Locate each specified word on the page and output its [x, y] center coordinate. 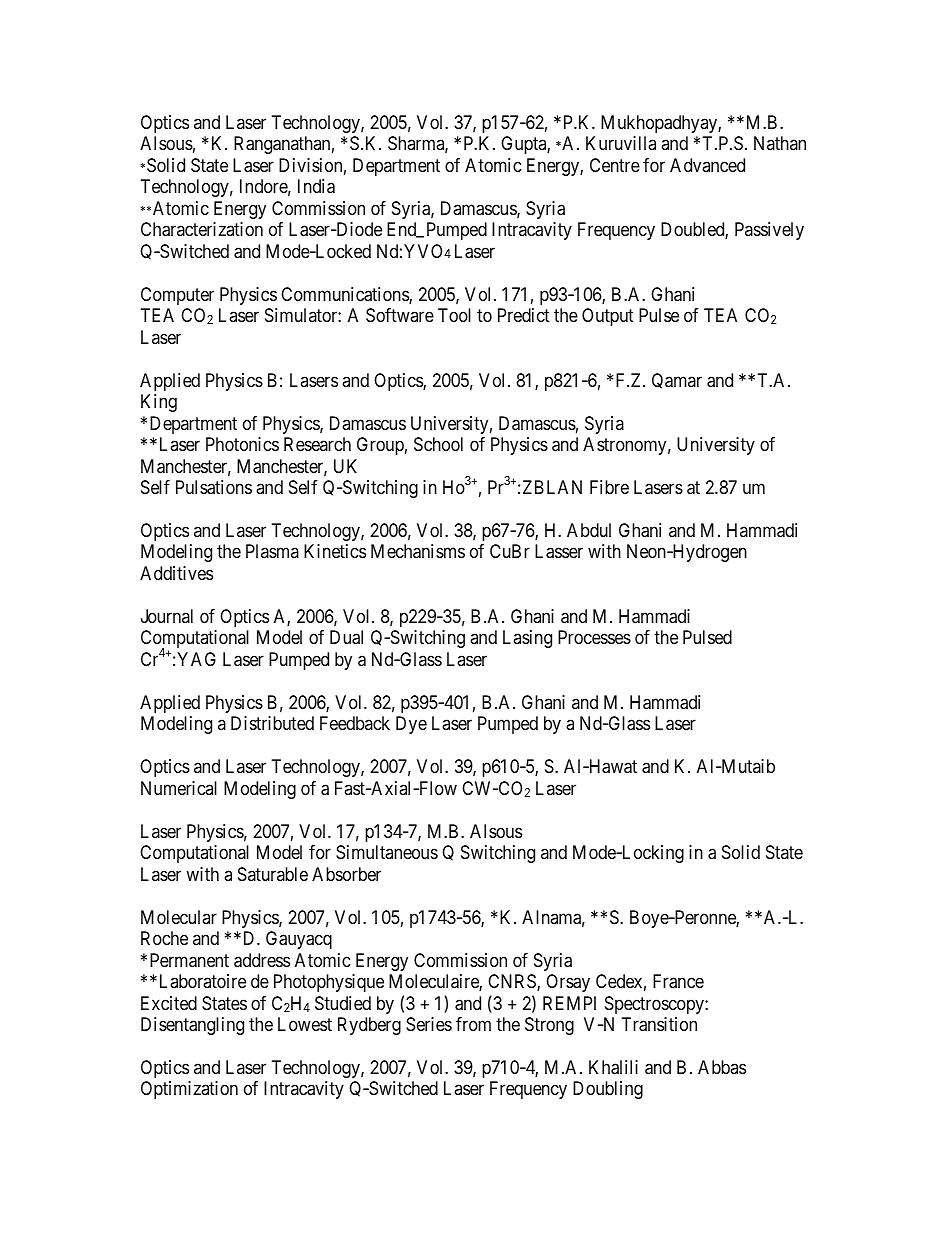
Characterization [202, 229]
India [316, 186]
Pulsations [214, 487]
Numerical [179, 788]
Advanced [707, 165]
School [438, 444]
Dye [411, 725]
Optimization [189, 1090]
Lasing [527, 639]
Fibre [609, 487]
